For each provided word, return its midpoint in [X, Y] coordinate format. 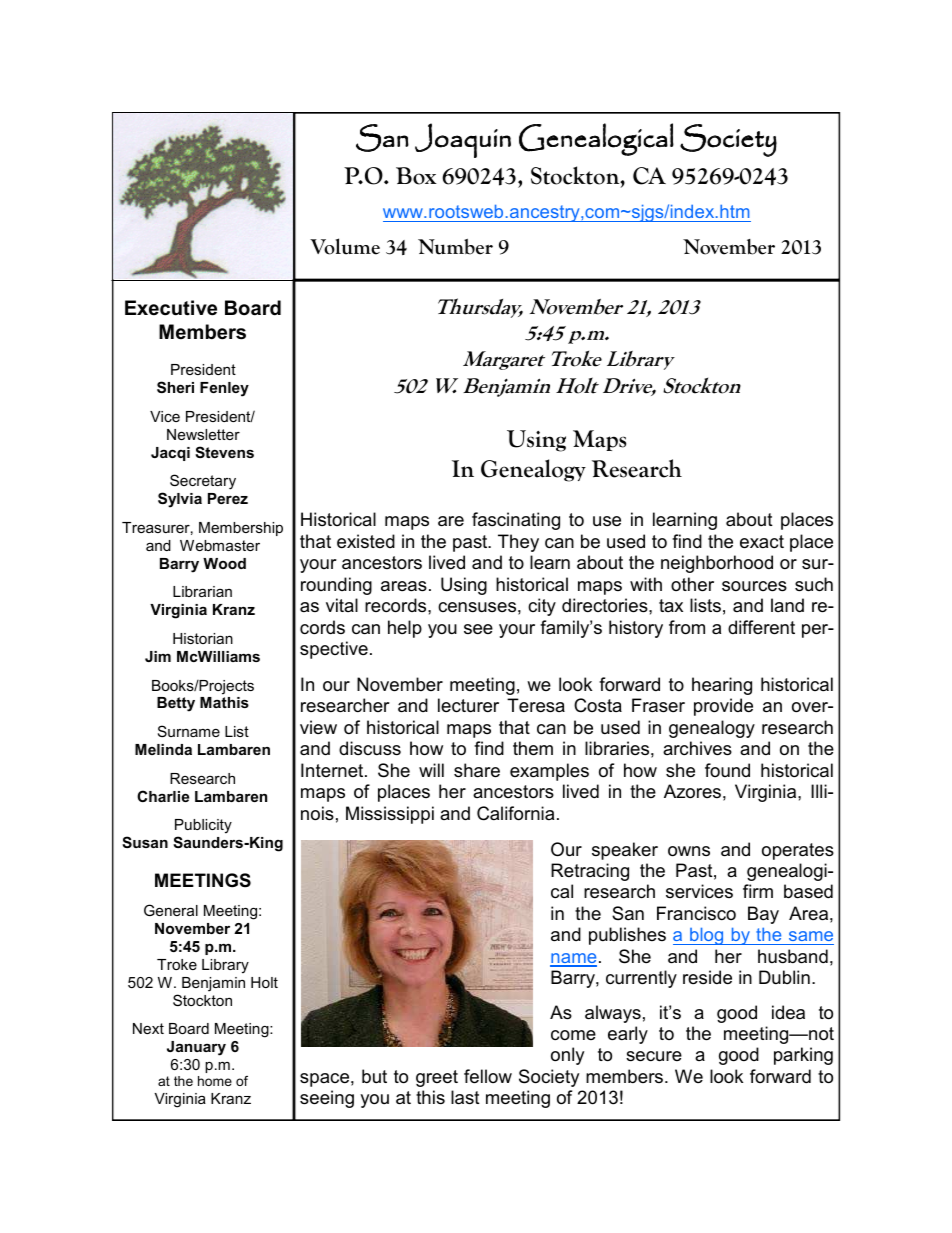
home [215, 1081]
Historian [203, 638]
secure [654, 1056]
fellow [488, 1076]
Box [416, 176]
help [405, 629]
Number [455, 247]
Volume [345, 246]
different [761, 627]
